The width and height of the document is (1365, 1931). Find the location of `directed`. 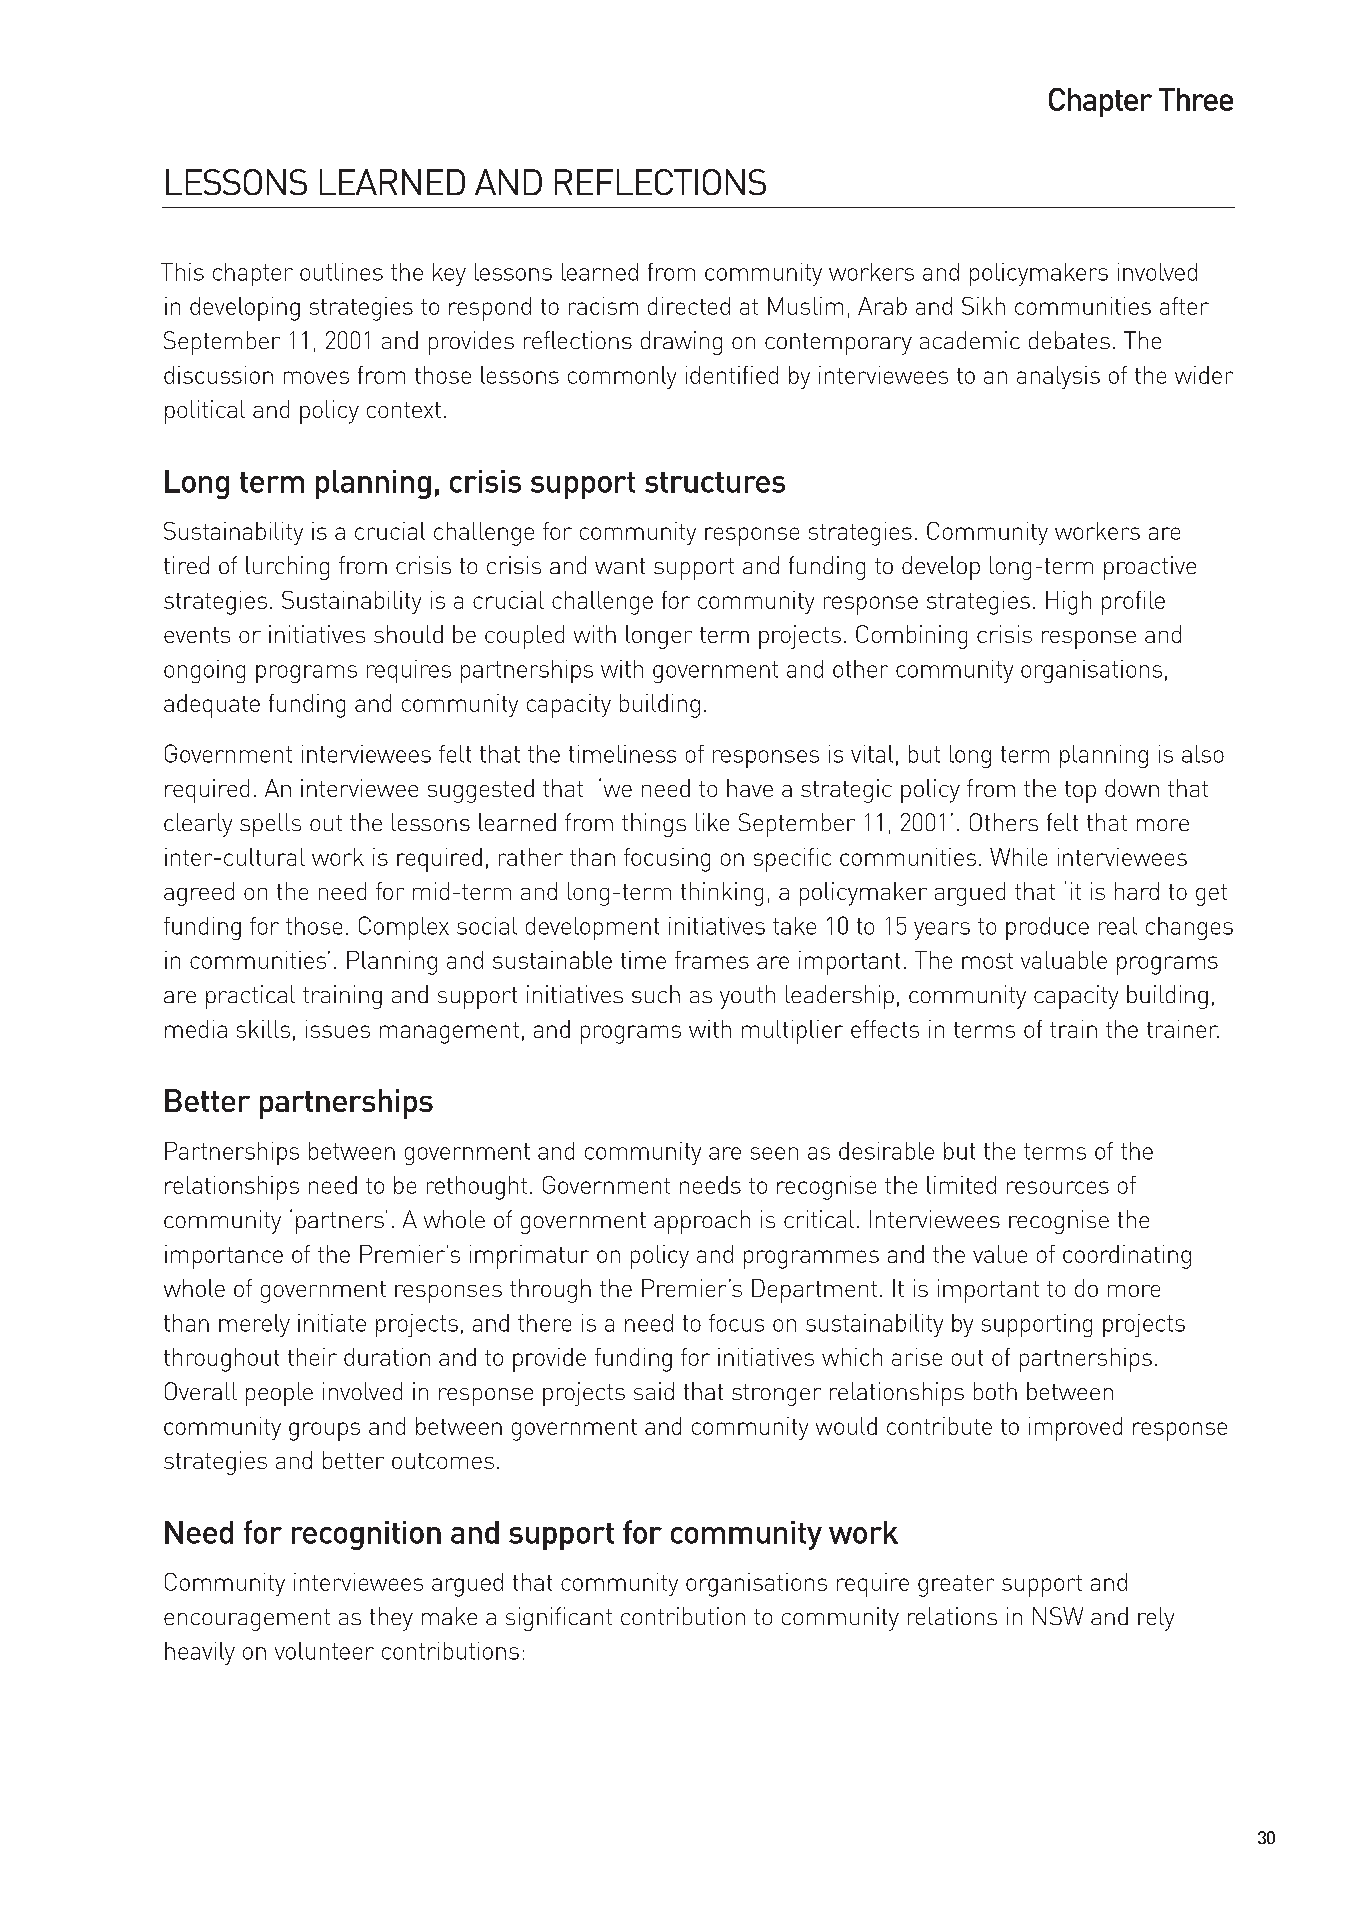

directed is located at coordinates (689, 306).
